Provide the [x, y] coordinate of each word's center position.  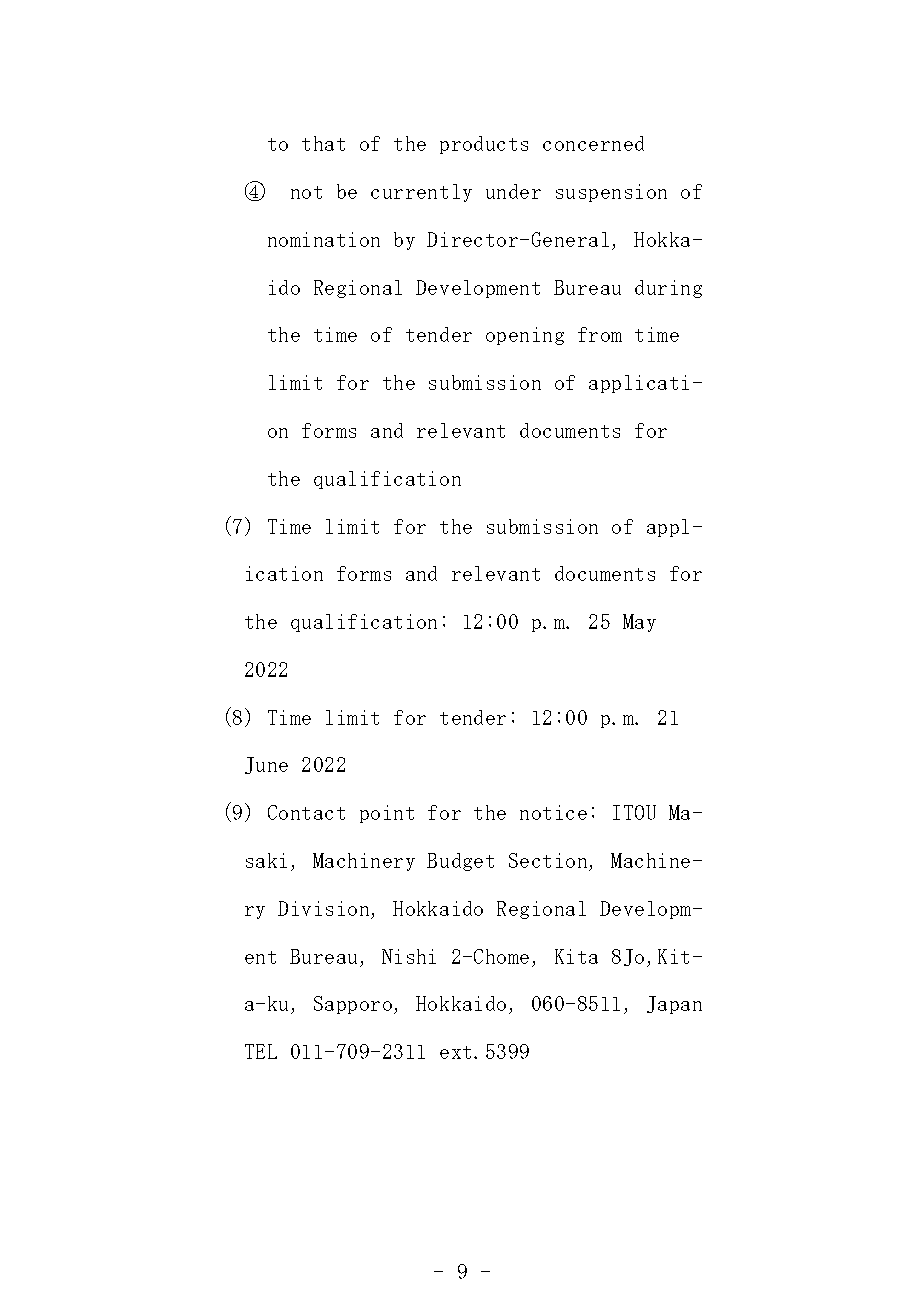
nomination [324, 239]
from [600, 334]
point [387, 814]
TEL [261, 1051]
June [266, 765]
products [484, 145]
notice [553, 812]
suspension [611, 193]
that [323, 143]
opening [525, 336]
